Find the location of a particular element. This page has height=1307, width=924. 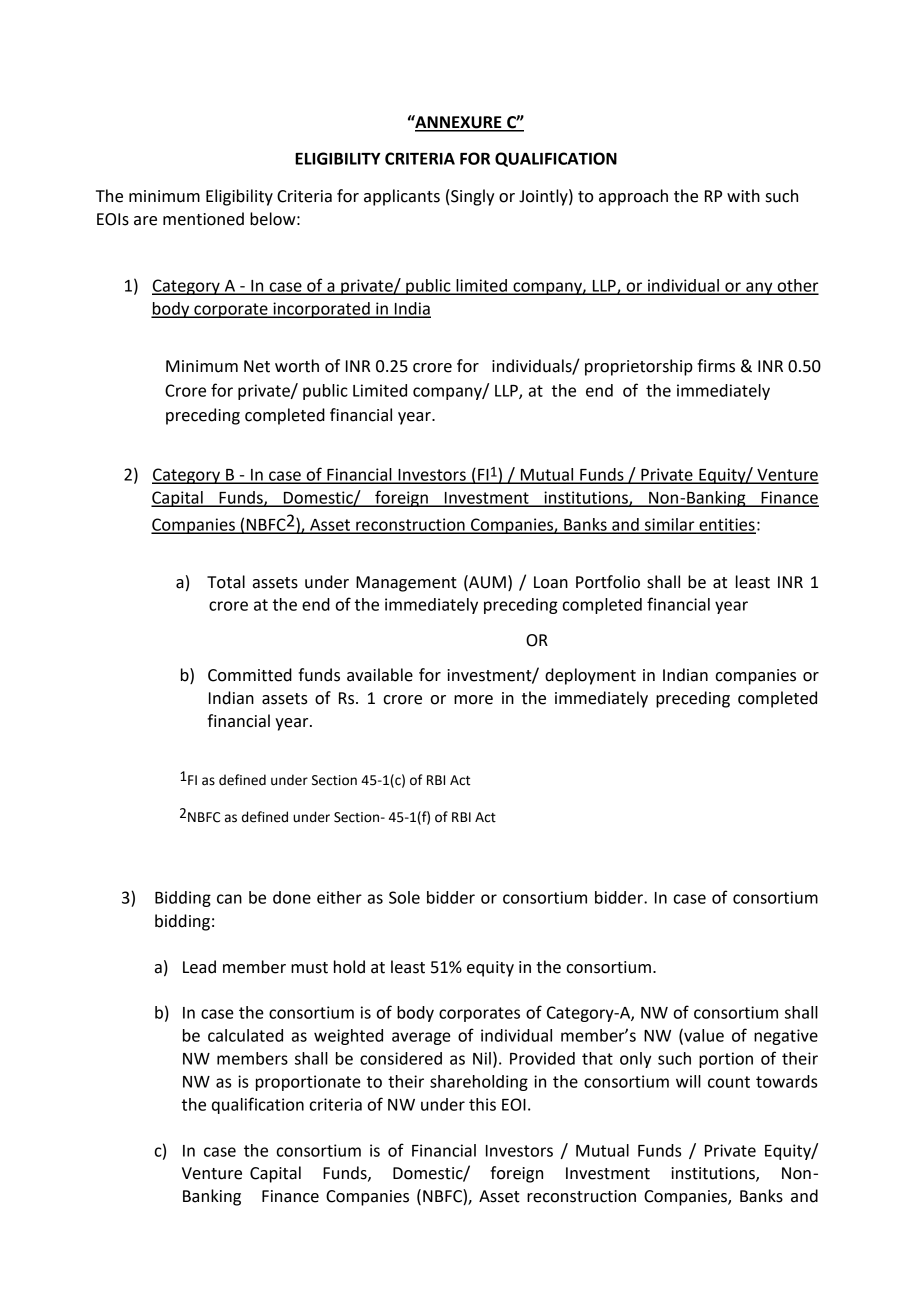

entities is located at coordinates (726, 525).
